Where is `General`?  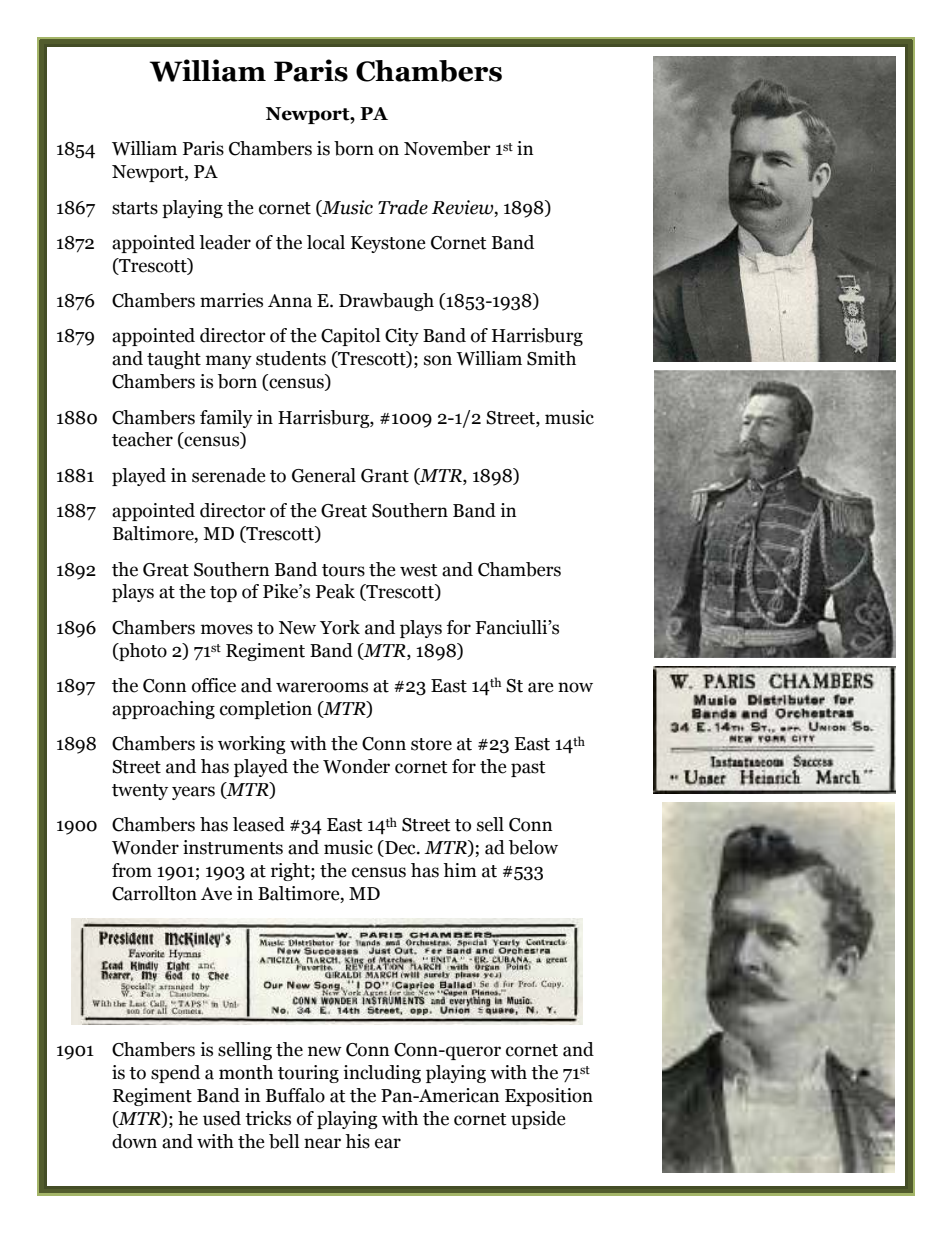
General is located at coordinates (324, 475).
